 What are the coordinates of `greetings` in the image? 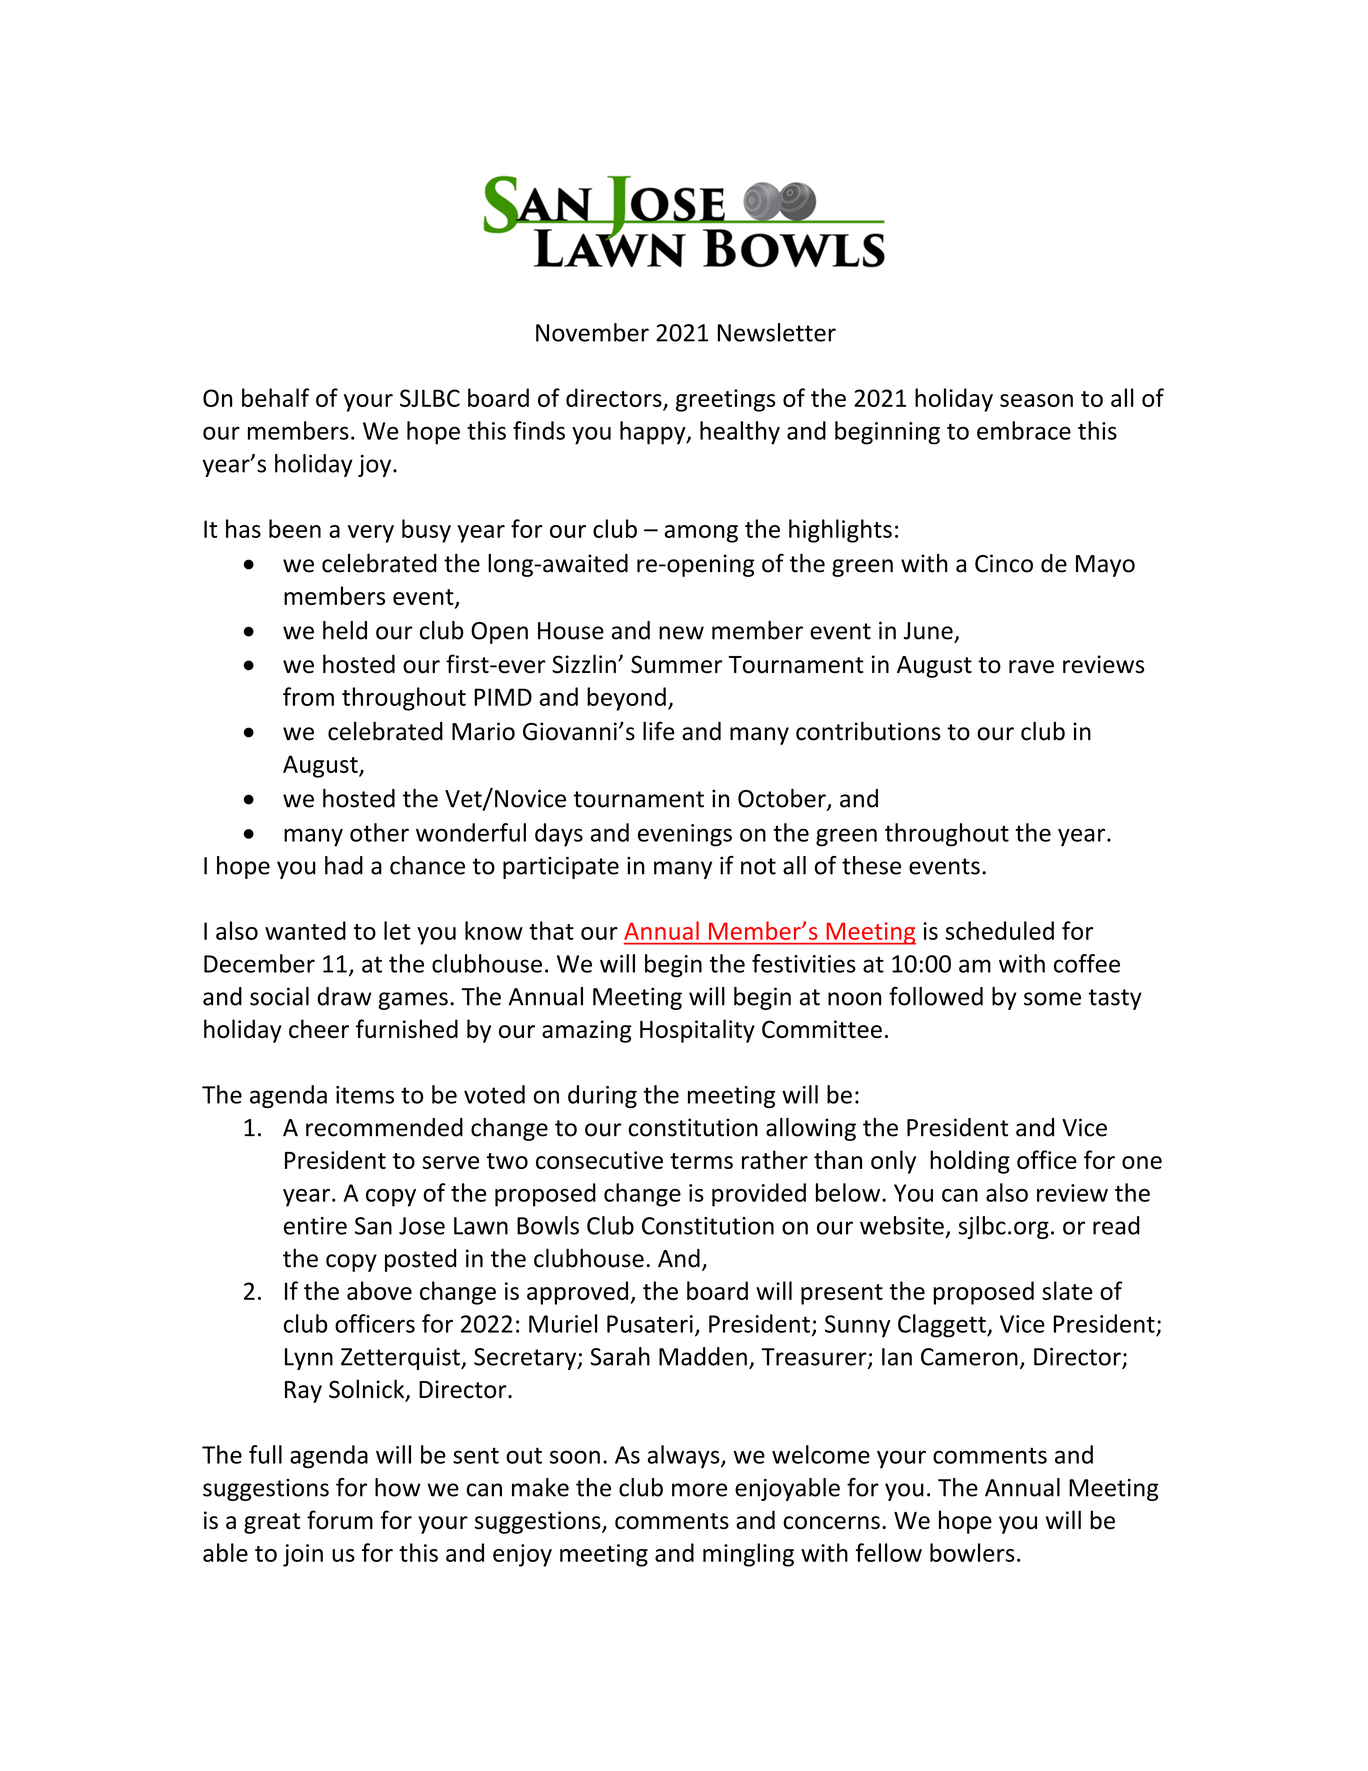 It's located at (726, 400).
